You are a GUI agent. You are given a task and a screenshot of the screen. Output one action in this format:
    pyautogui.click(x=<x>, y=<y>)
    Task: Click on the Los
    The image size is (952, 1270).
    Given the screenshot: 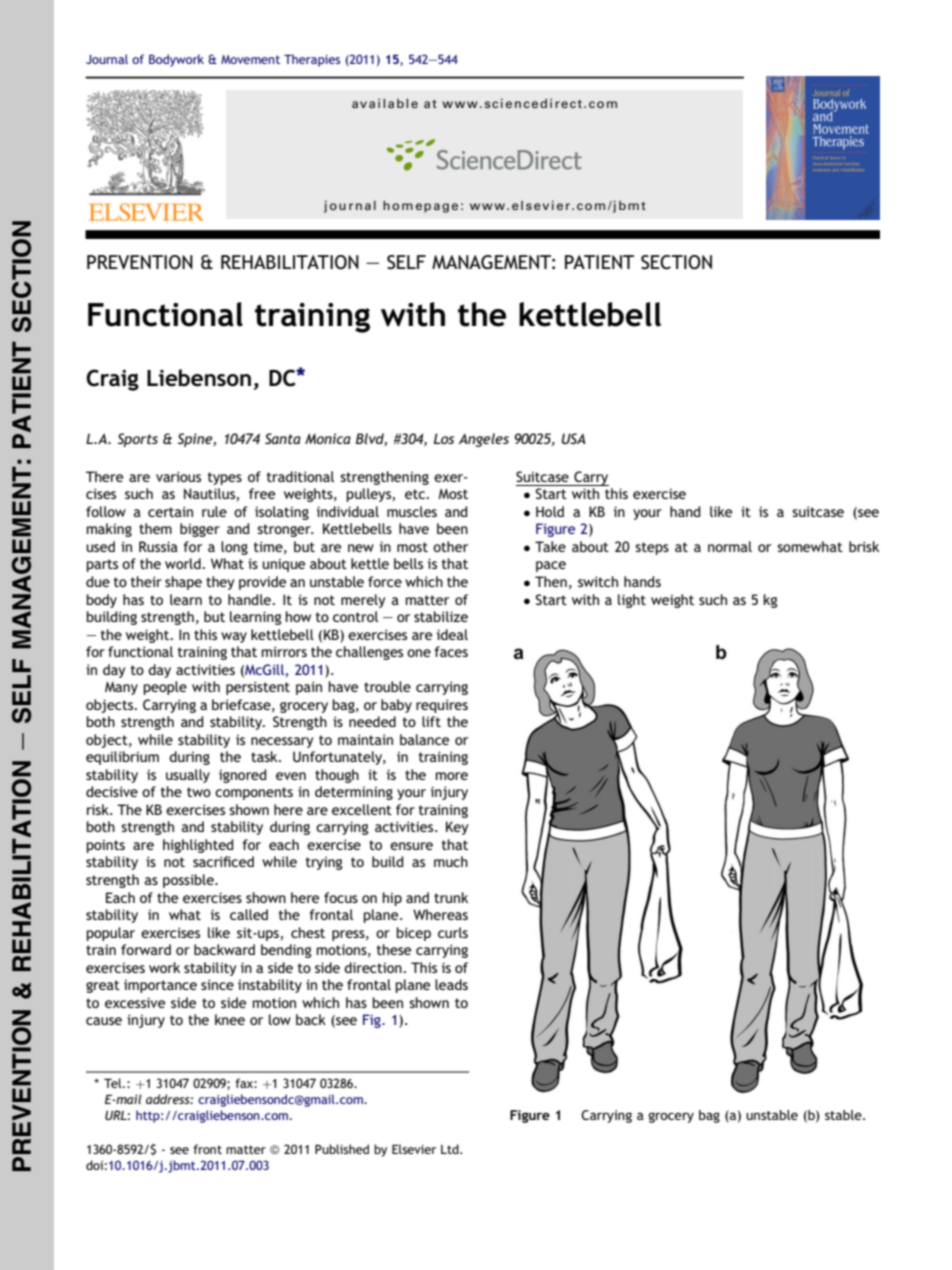 What is the action you would take?
    pyautogui.click(x=444, y=438)
